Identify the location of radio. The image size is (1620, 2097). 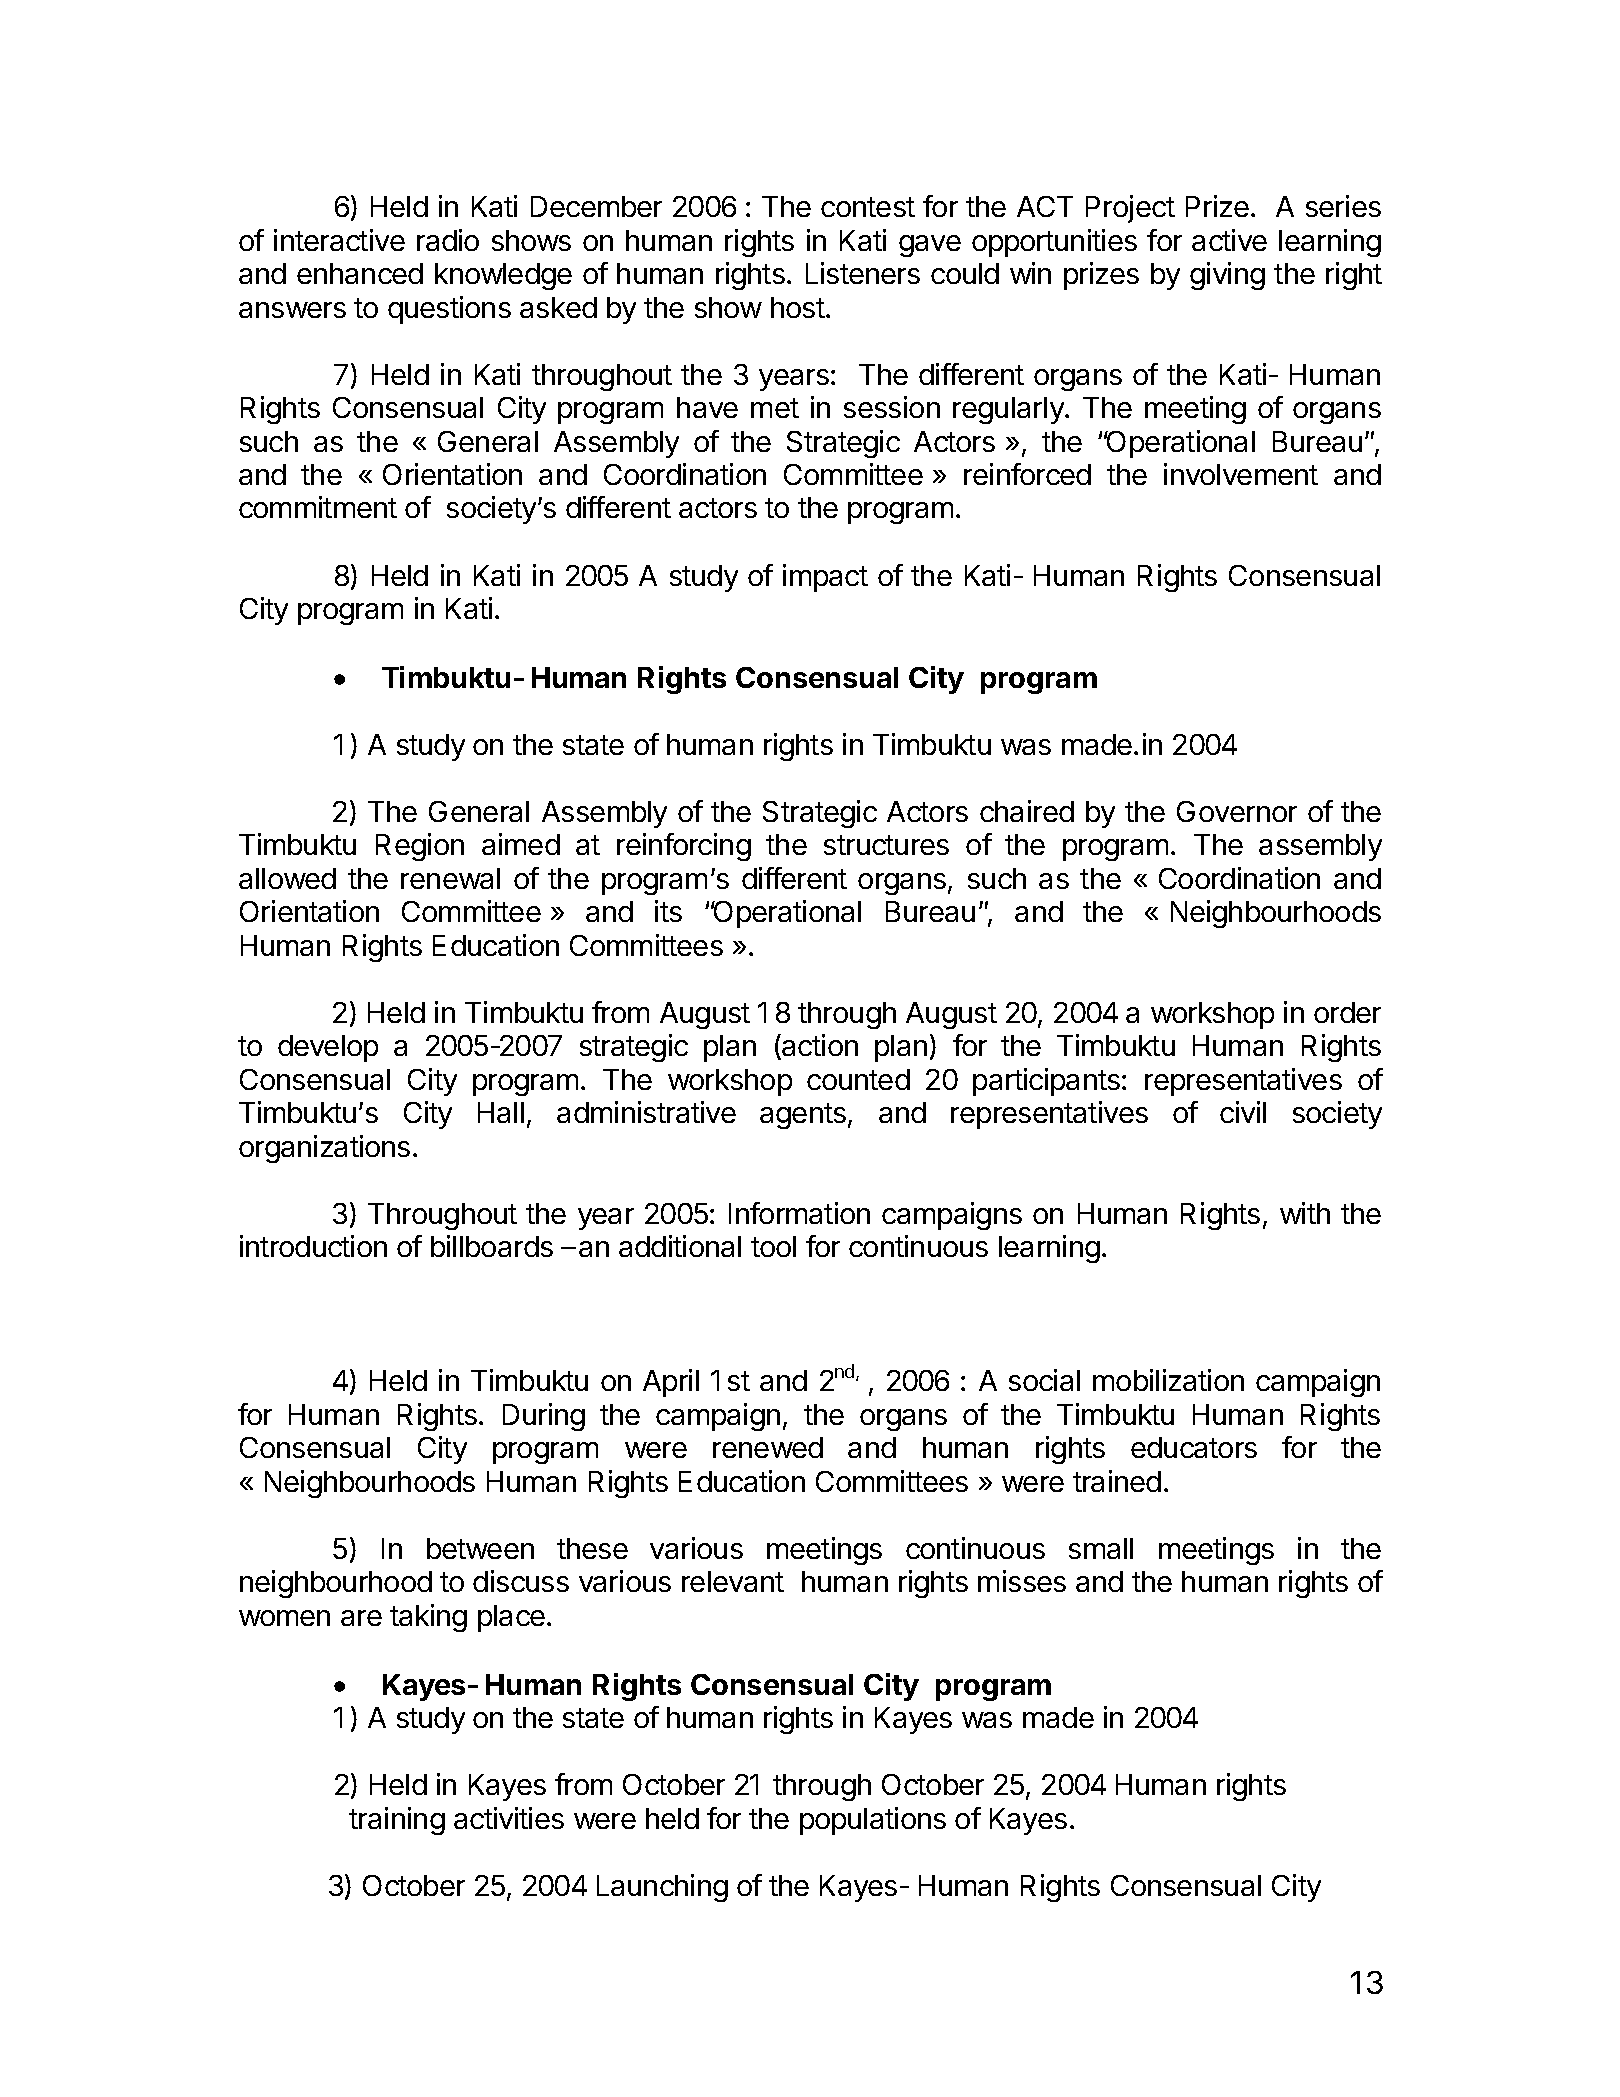
(448, 240).
